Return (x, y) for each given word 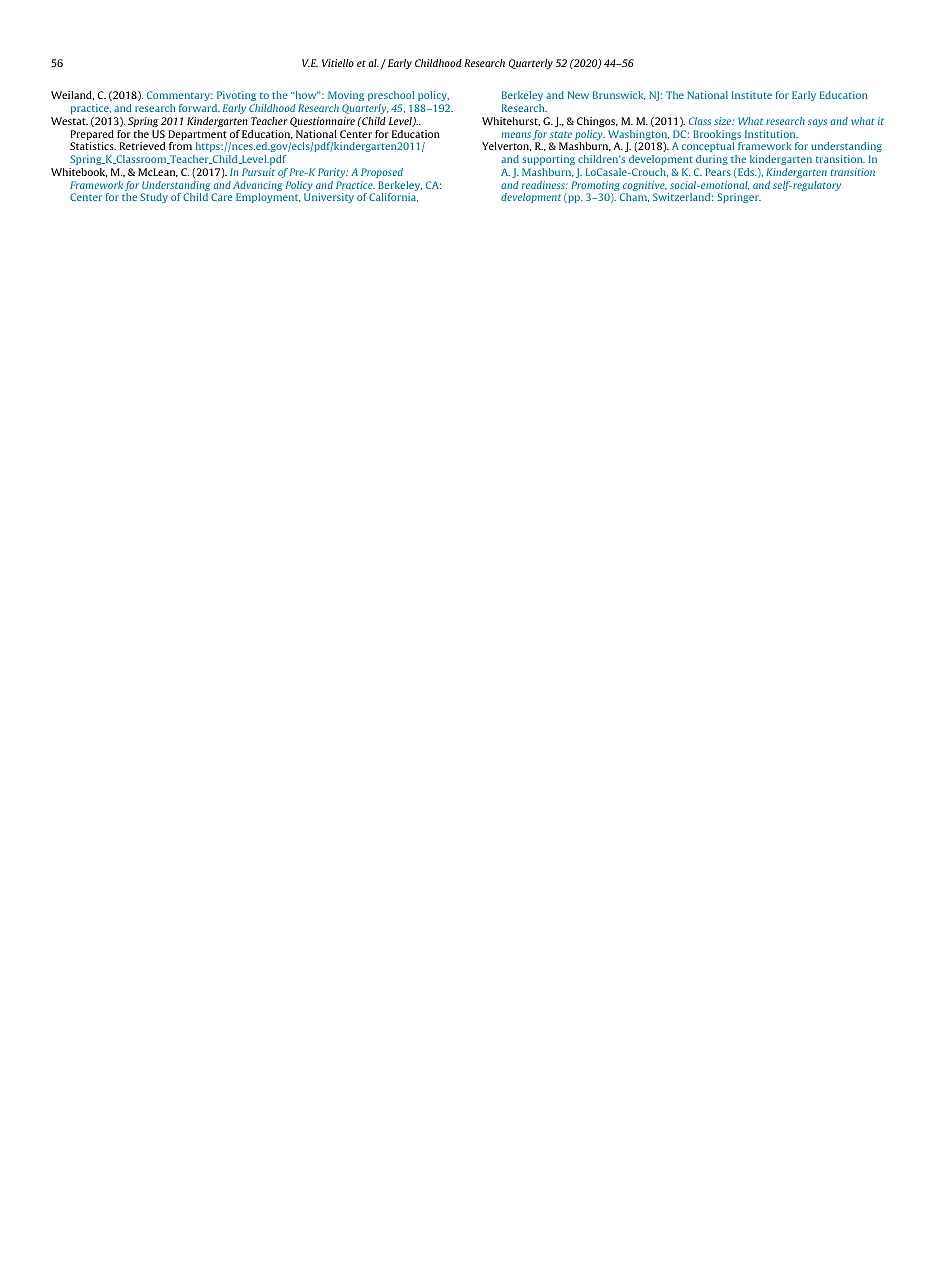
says (817, 123)
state (561, 134)
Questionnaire (322, 122)
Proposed (382, 173)
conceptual (708, 147)
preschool (391, 96)
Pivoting (236, 96)
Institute (752, 95)
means (516, 135)
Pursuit (258, 172)
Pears (718, 172)
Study (154, 198)
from (180, 146)
